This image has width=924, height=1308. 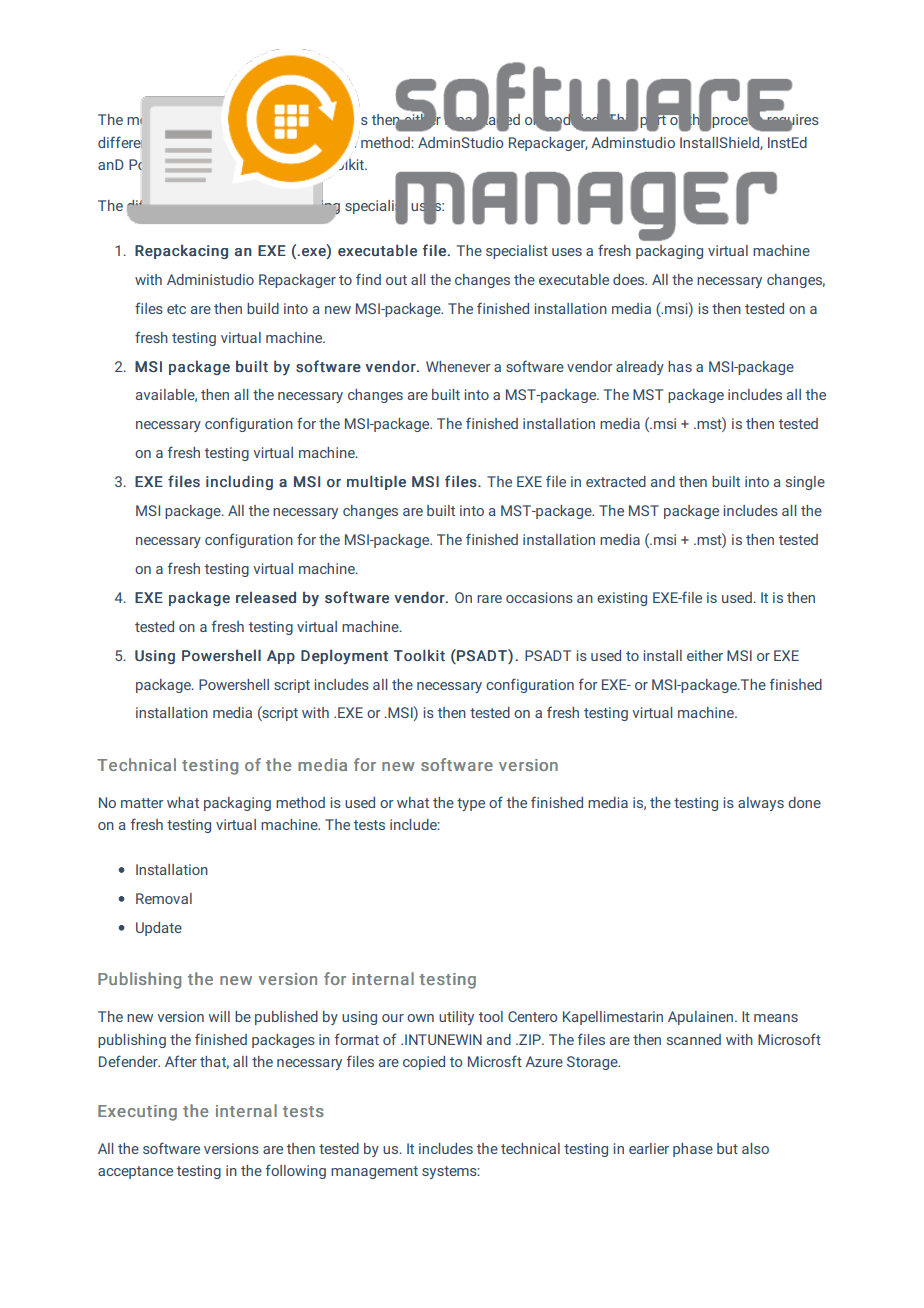 I want to click on existing, so click(x=622, y=599).
